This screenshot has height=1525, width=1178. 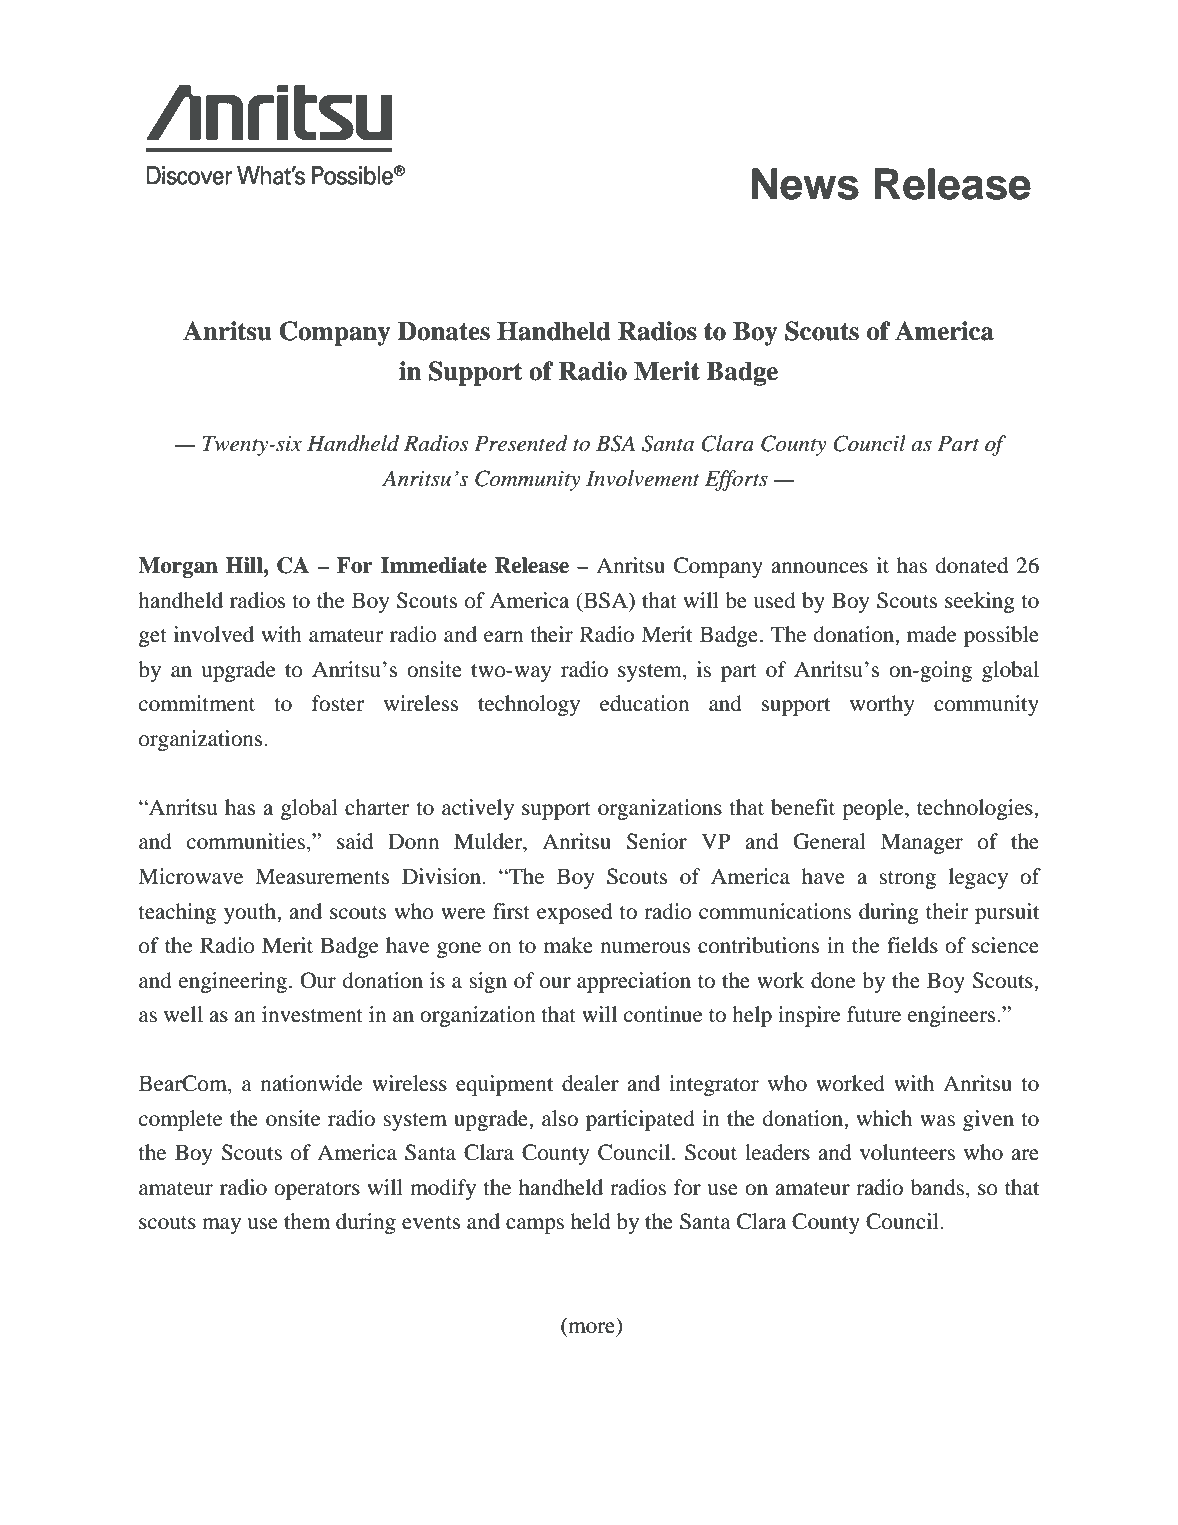 What do you see at coordinates (592, 1329) in the screenshot?
I see `more` at bounding box center [592, 1329].
